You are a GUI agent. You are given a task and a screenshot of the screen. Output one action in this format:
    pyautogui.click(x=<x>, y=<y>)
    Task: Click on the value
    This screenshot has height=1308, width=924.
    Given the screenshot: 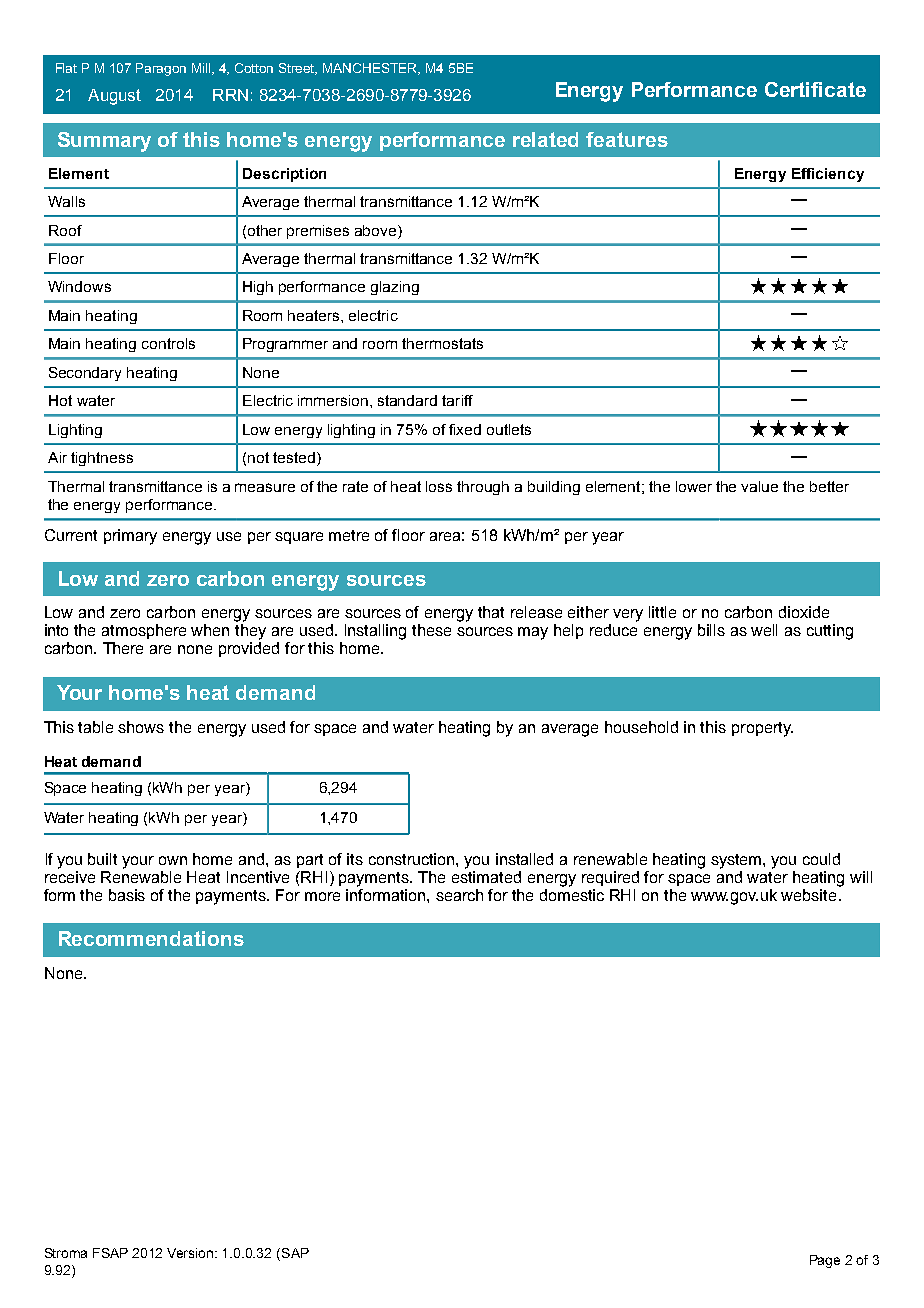 What is the action you would take?
    pyautogui.click(x=759, y=486)
